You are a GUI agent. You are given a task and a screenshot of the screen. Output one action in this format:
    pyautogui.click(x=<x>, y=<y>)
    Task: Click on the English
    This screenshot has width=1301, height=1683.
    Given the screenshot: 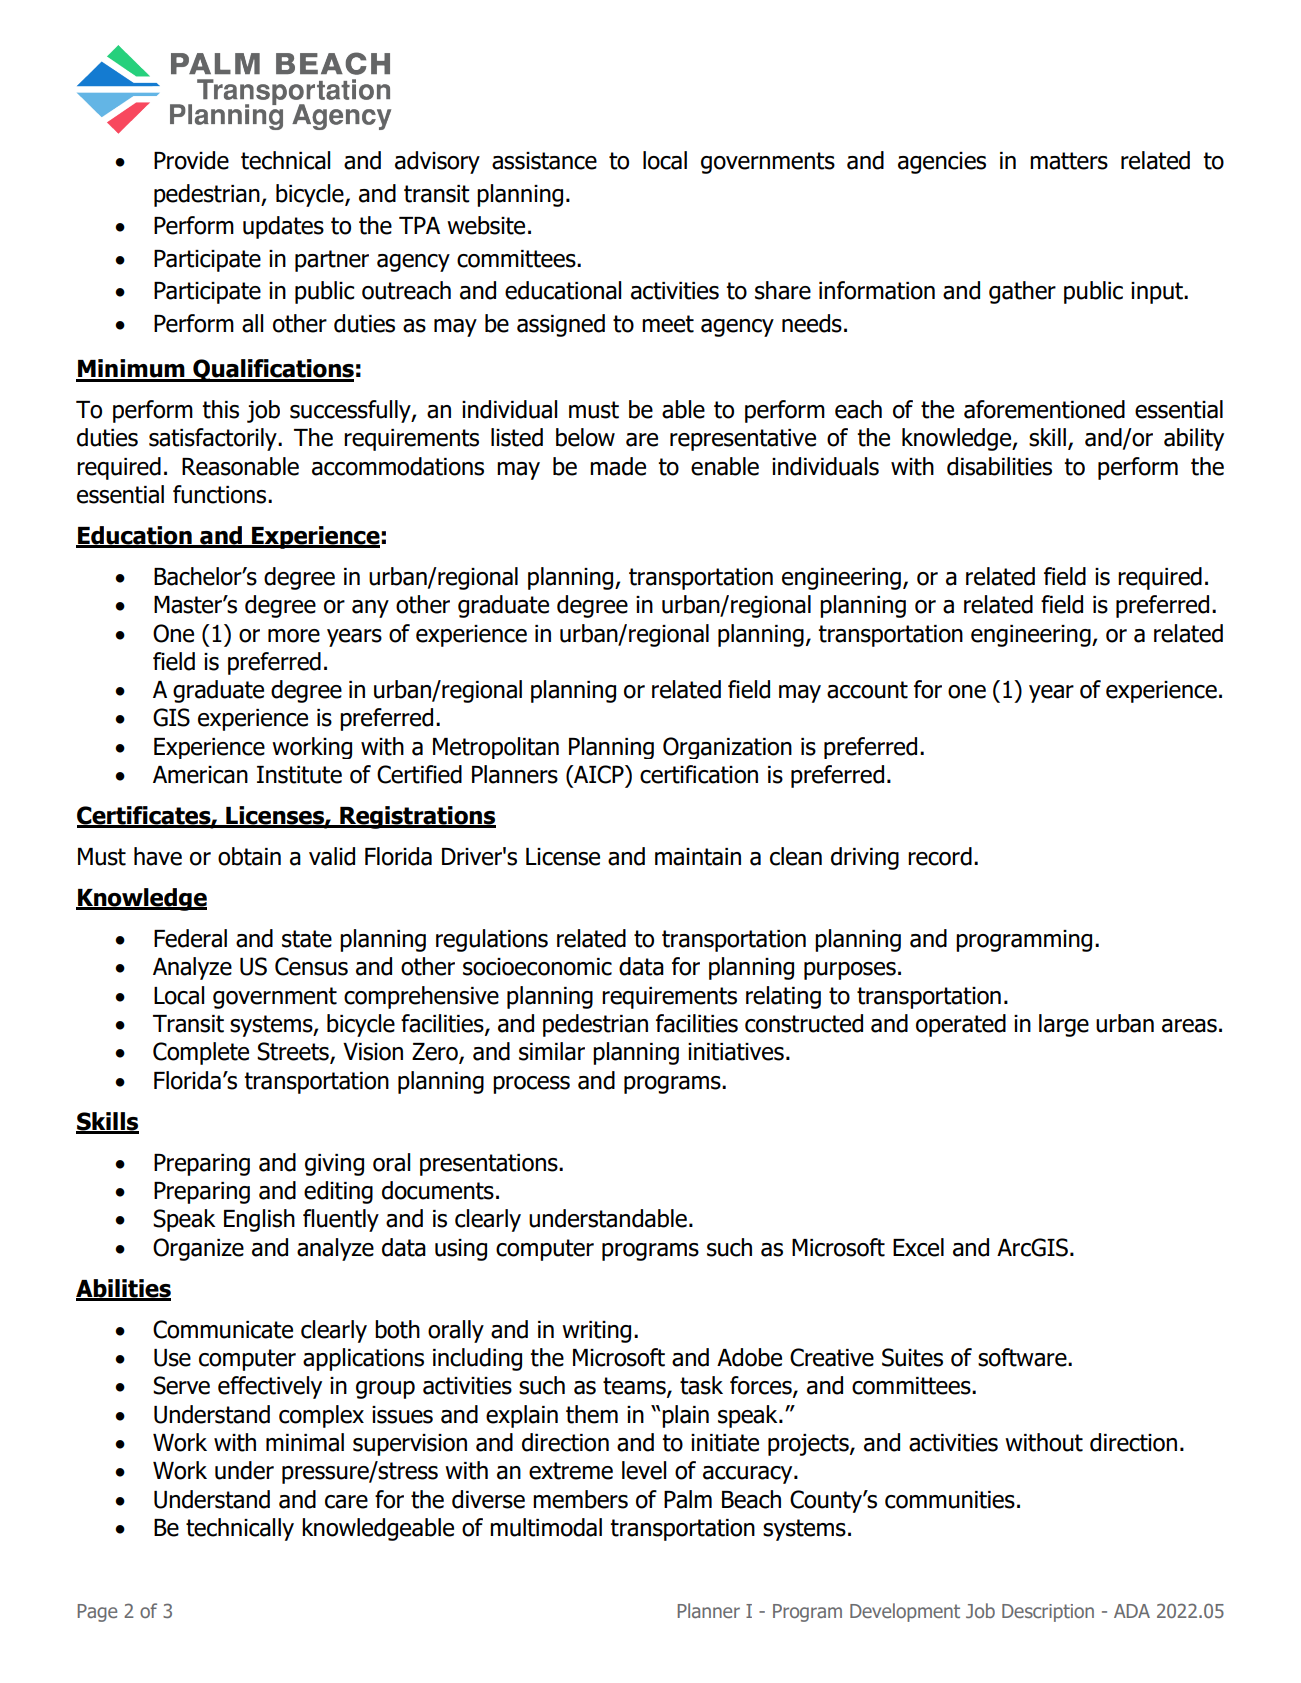 What is the action you would take?
    pyautogui.click(x=259, y=1220)
